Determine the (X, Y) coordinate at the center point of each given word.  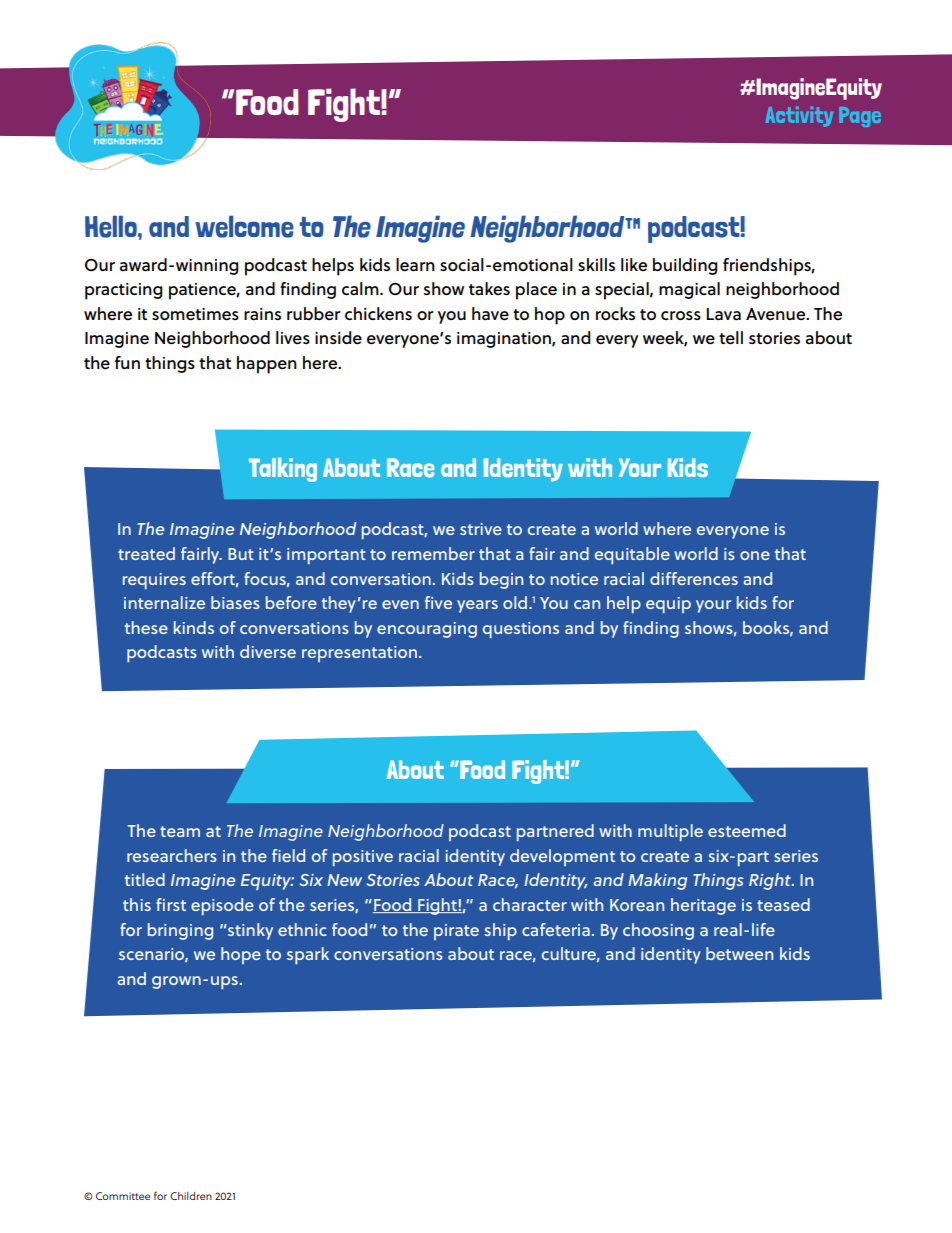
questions (521, 630)
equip (668, 605)
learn (415, 265)
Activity (799, 116)
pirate (456, 932)
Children (191, 1196)
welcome (244, 227)
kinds (194, 627)
